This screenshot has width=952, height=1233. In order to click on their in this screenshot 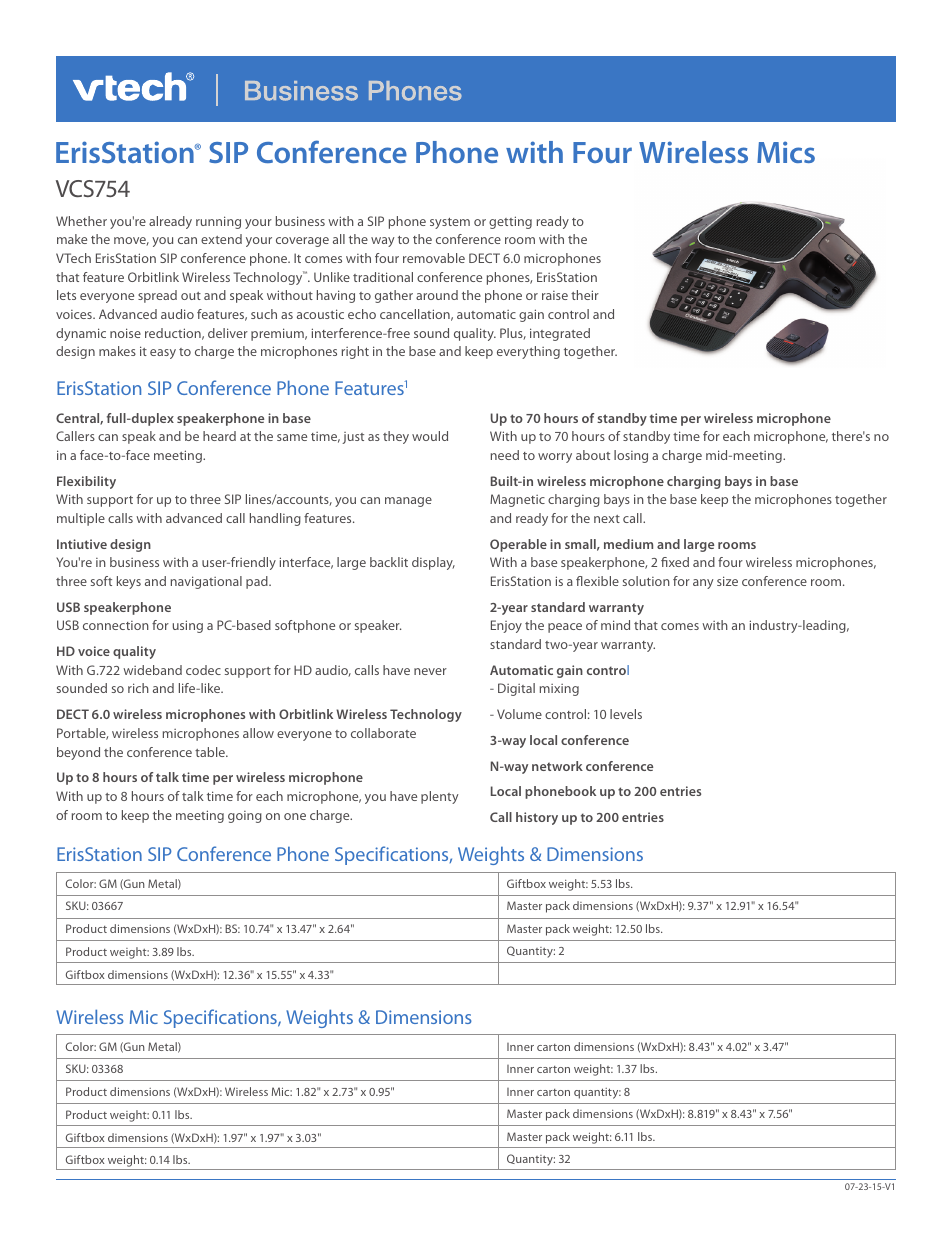, I will do `click(585, 295)`.
